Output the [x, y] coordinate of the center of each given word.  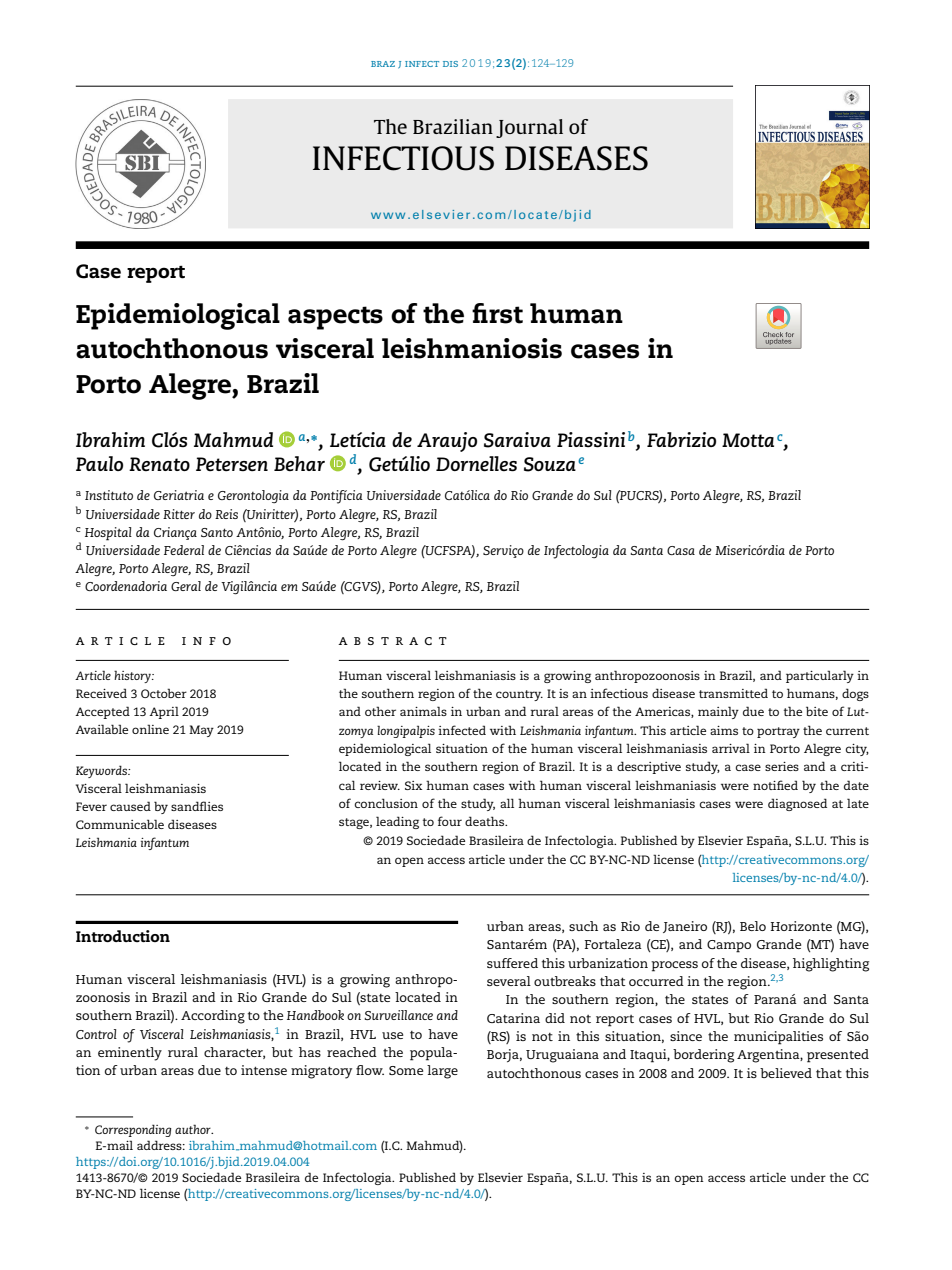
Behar [299, 463]
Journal [529, 128]
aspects [335, 318]
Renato [159, 464]
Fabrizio [681, 439]
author [194, 1129]
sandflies [197, 806]
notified [775, 785]
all [507, 803]
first [497, 313]
